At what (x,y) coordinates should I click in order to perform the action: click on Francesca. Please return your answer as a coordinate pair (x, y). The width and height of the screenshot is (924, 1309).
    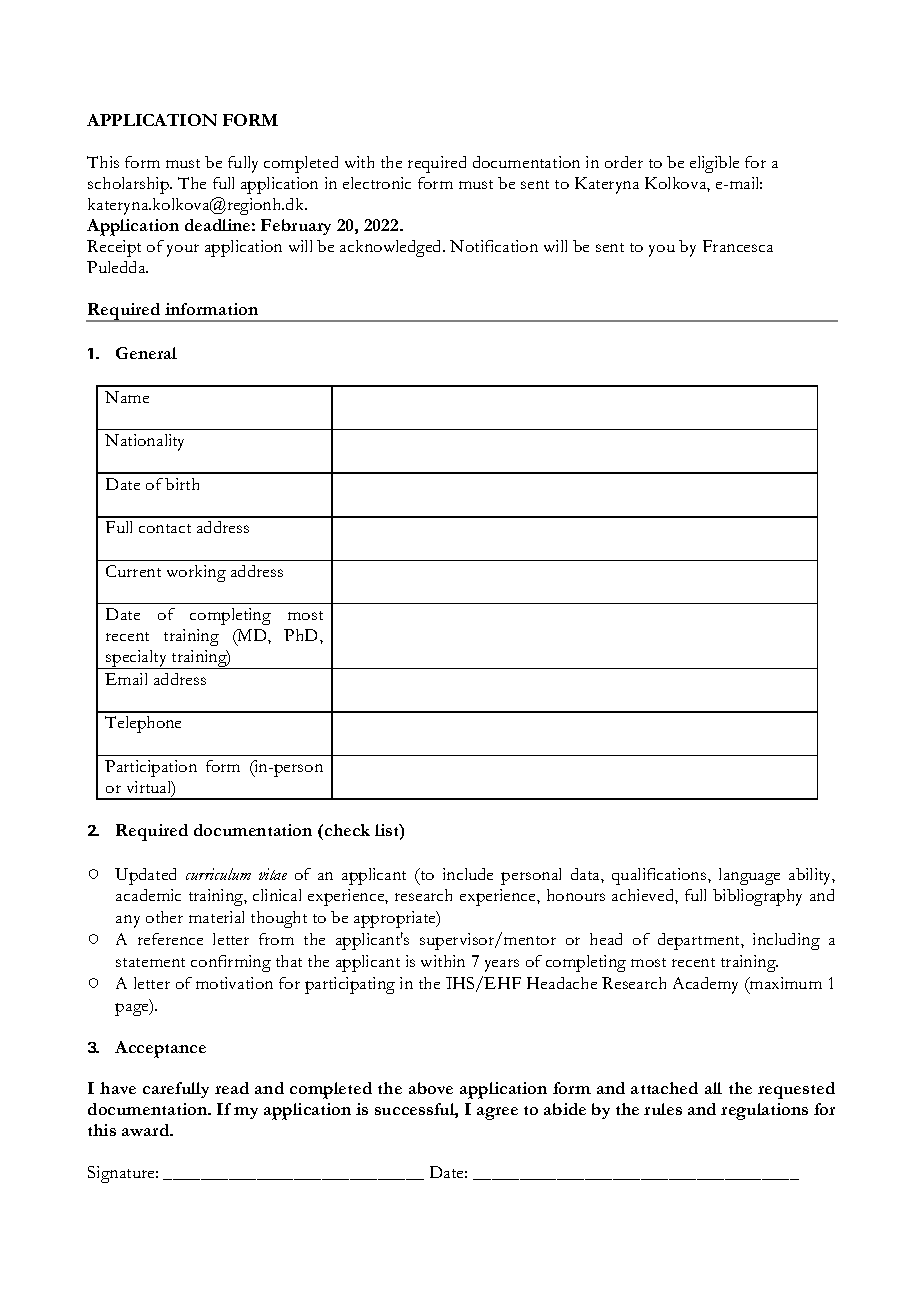
    Looking at the image, I should click on (738, 246).
